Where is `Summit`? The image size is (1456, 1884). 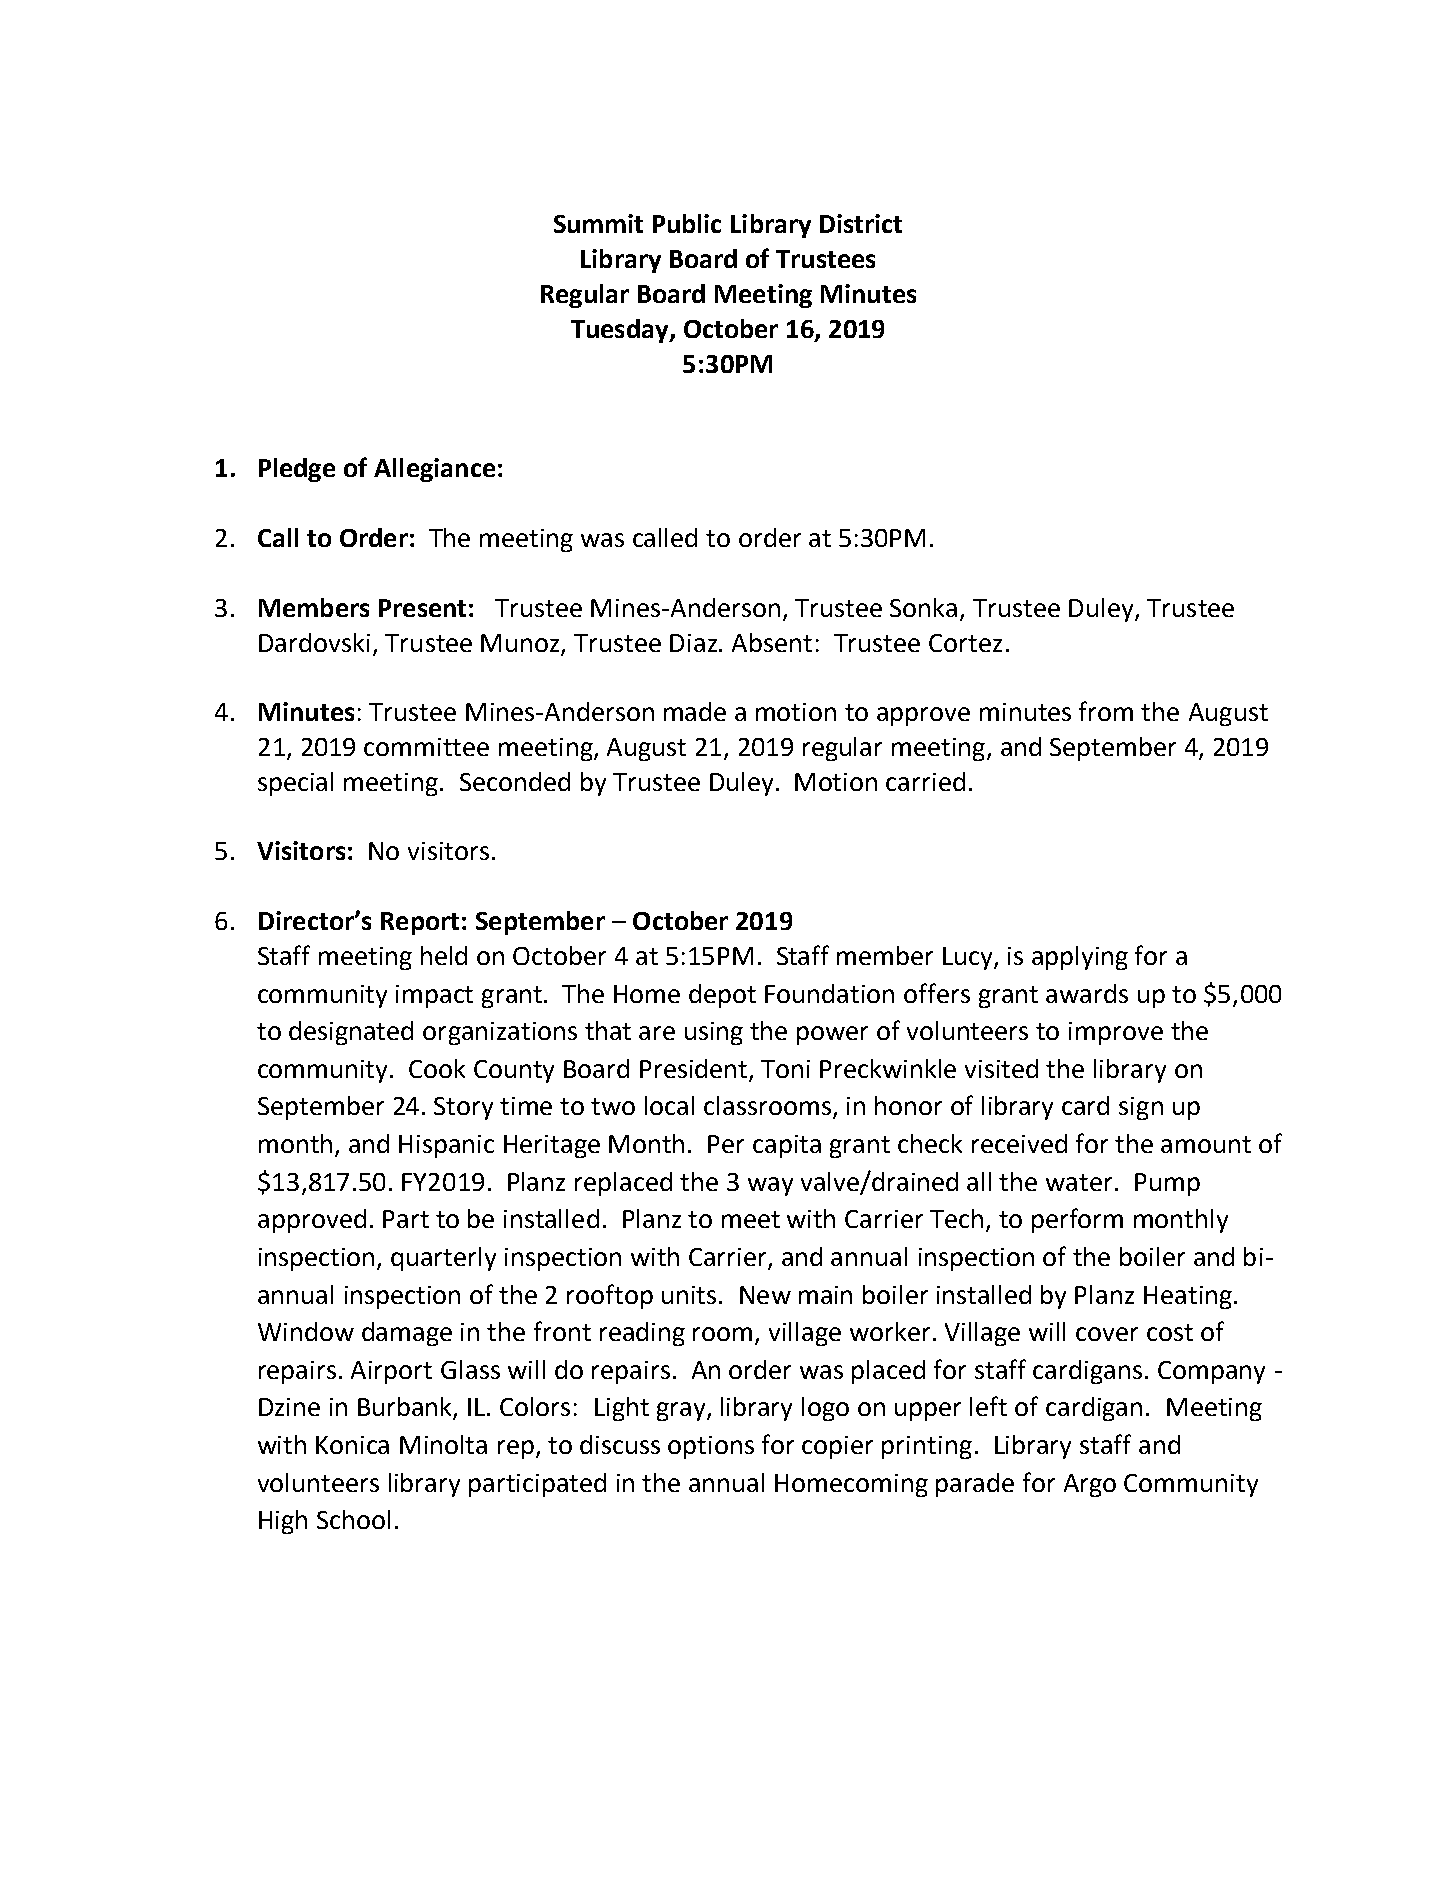 Summit is located at coordinates (598, 223).
